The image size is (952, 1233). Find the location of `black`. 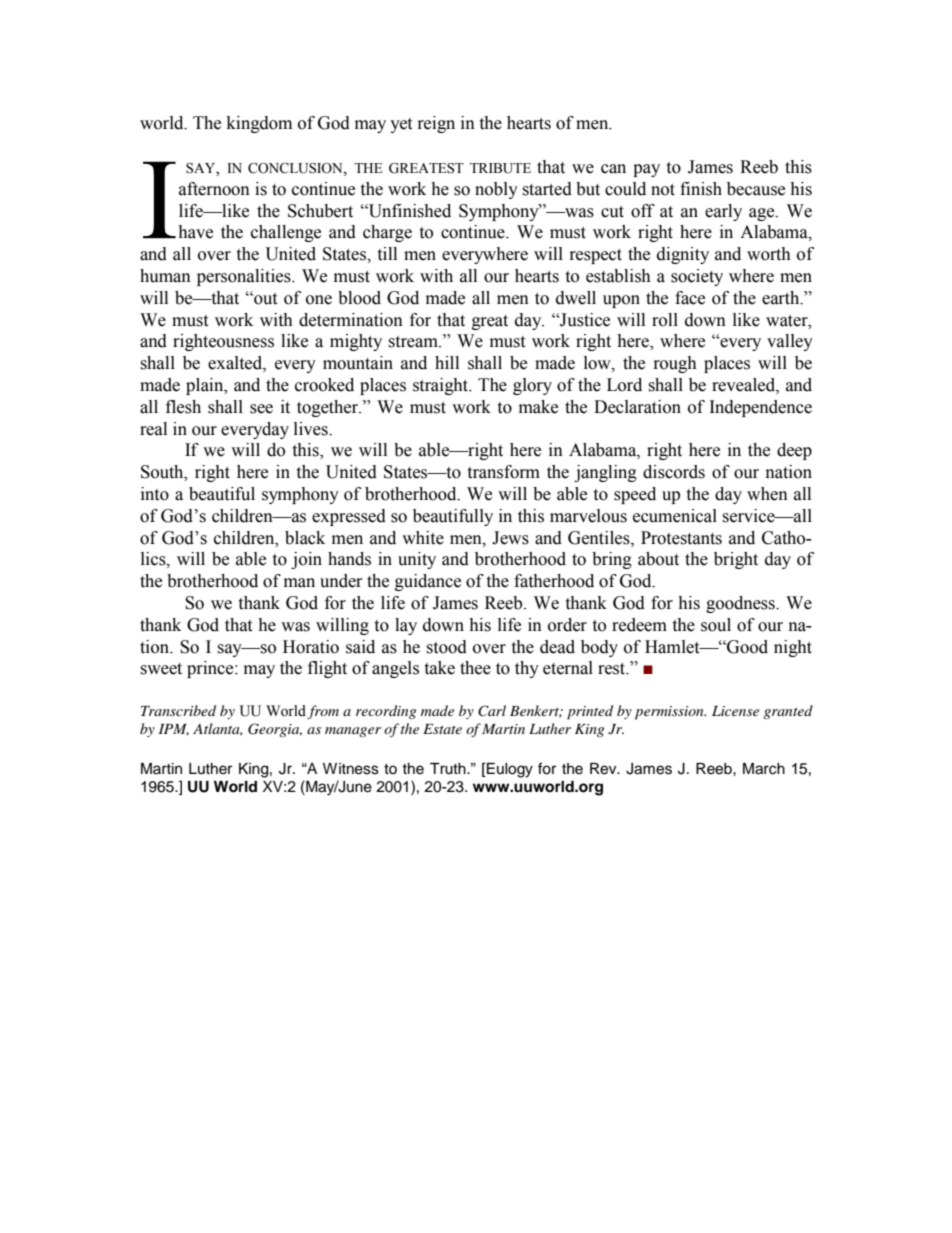

black is located at coordinates (305, 538).
